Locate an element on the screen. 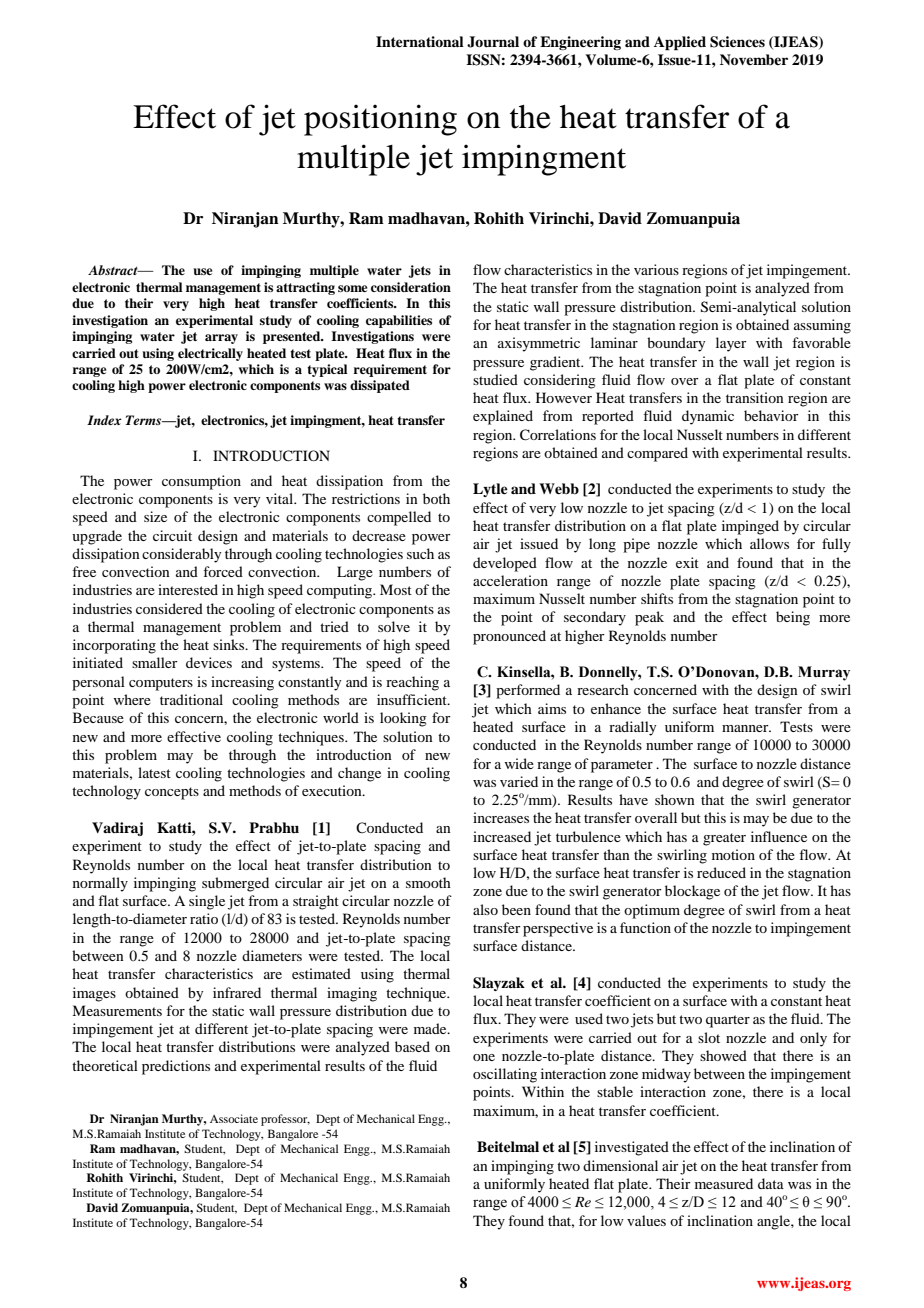 This screenshot has width=924, height=1308. impinged is located at coordinates (750, 527).
